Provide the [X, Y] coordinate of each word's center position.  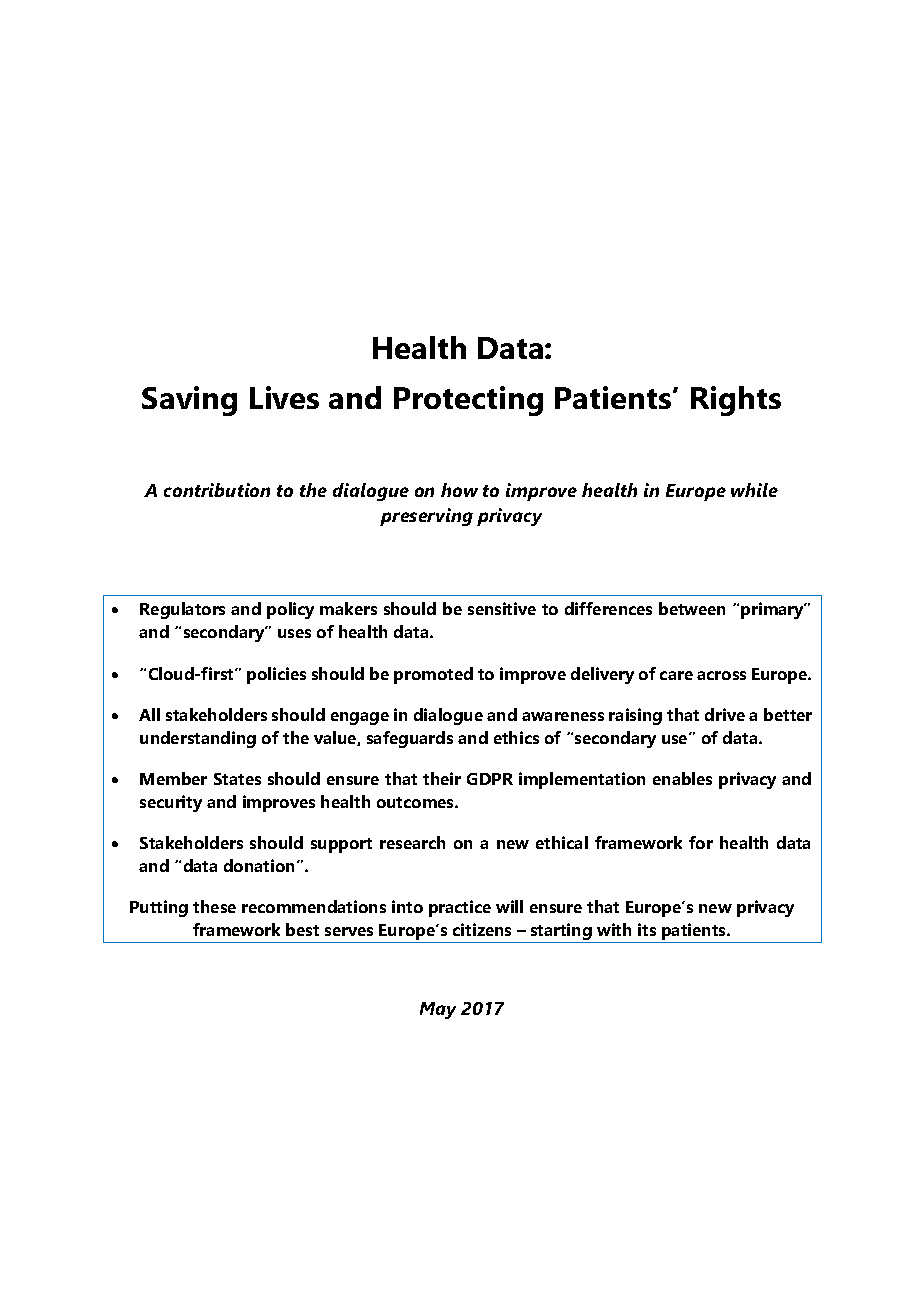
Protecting [468, 401]
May [438, 1010]
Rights [736, 401]
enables [682, 778]
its [647, 929]
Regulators [182, 610]
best [302, 929]
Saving [189, 401]
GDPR [490, 779]
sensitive [502, 608]
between [692, 608]
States [237, 779]
